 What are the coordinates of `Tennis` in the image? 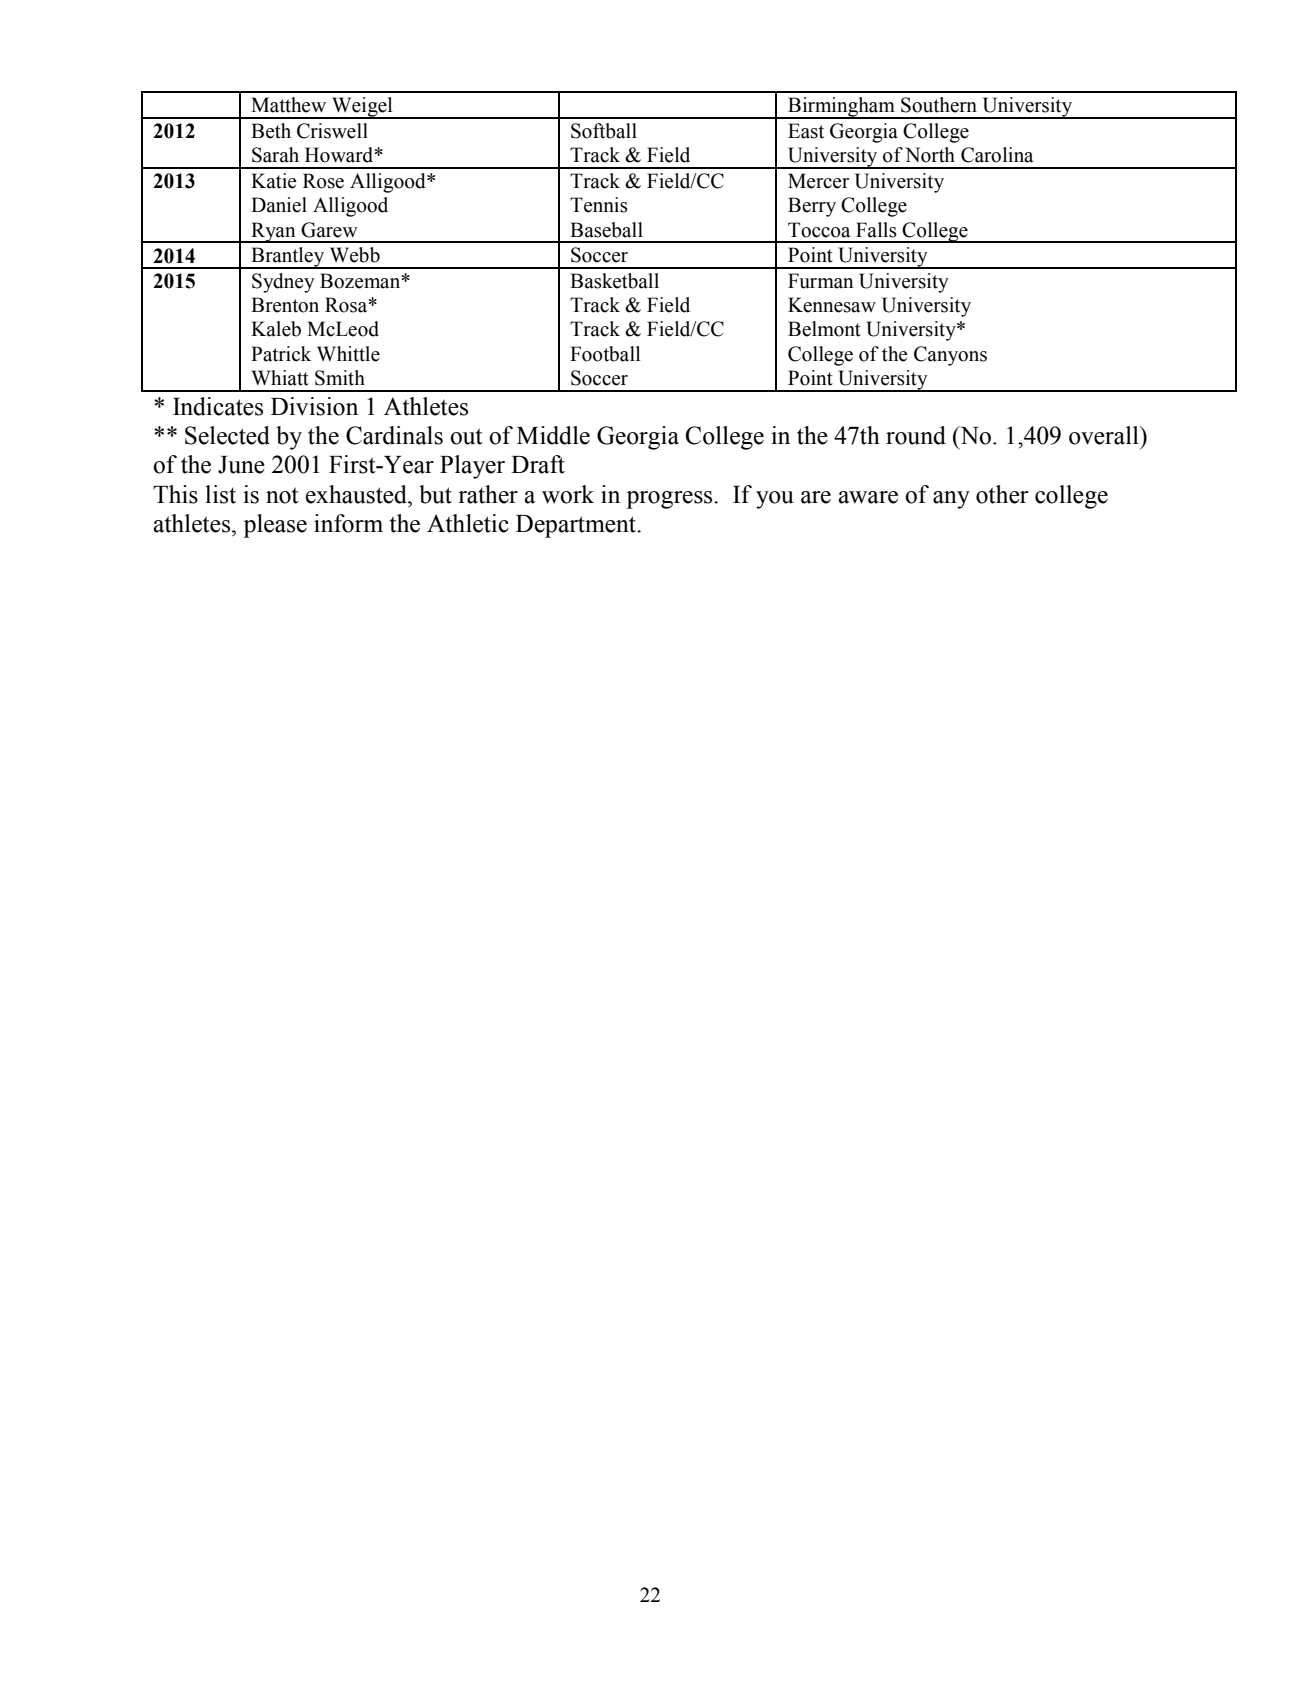 It's located at (599, 205).
